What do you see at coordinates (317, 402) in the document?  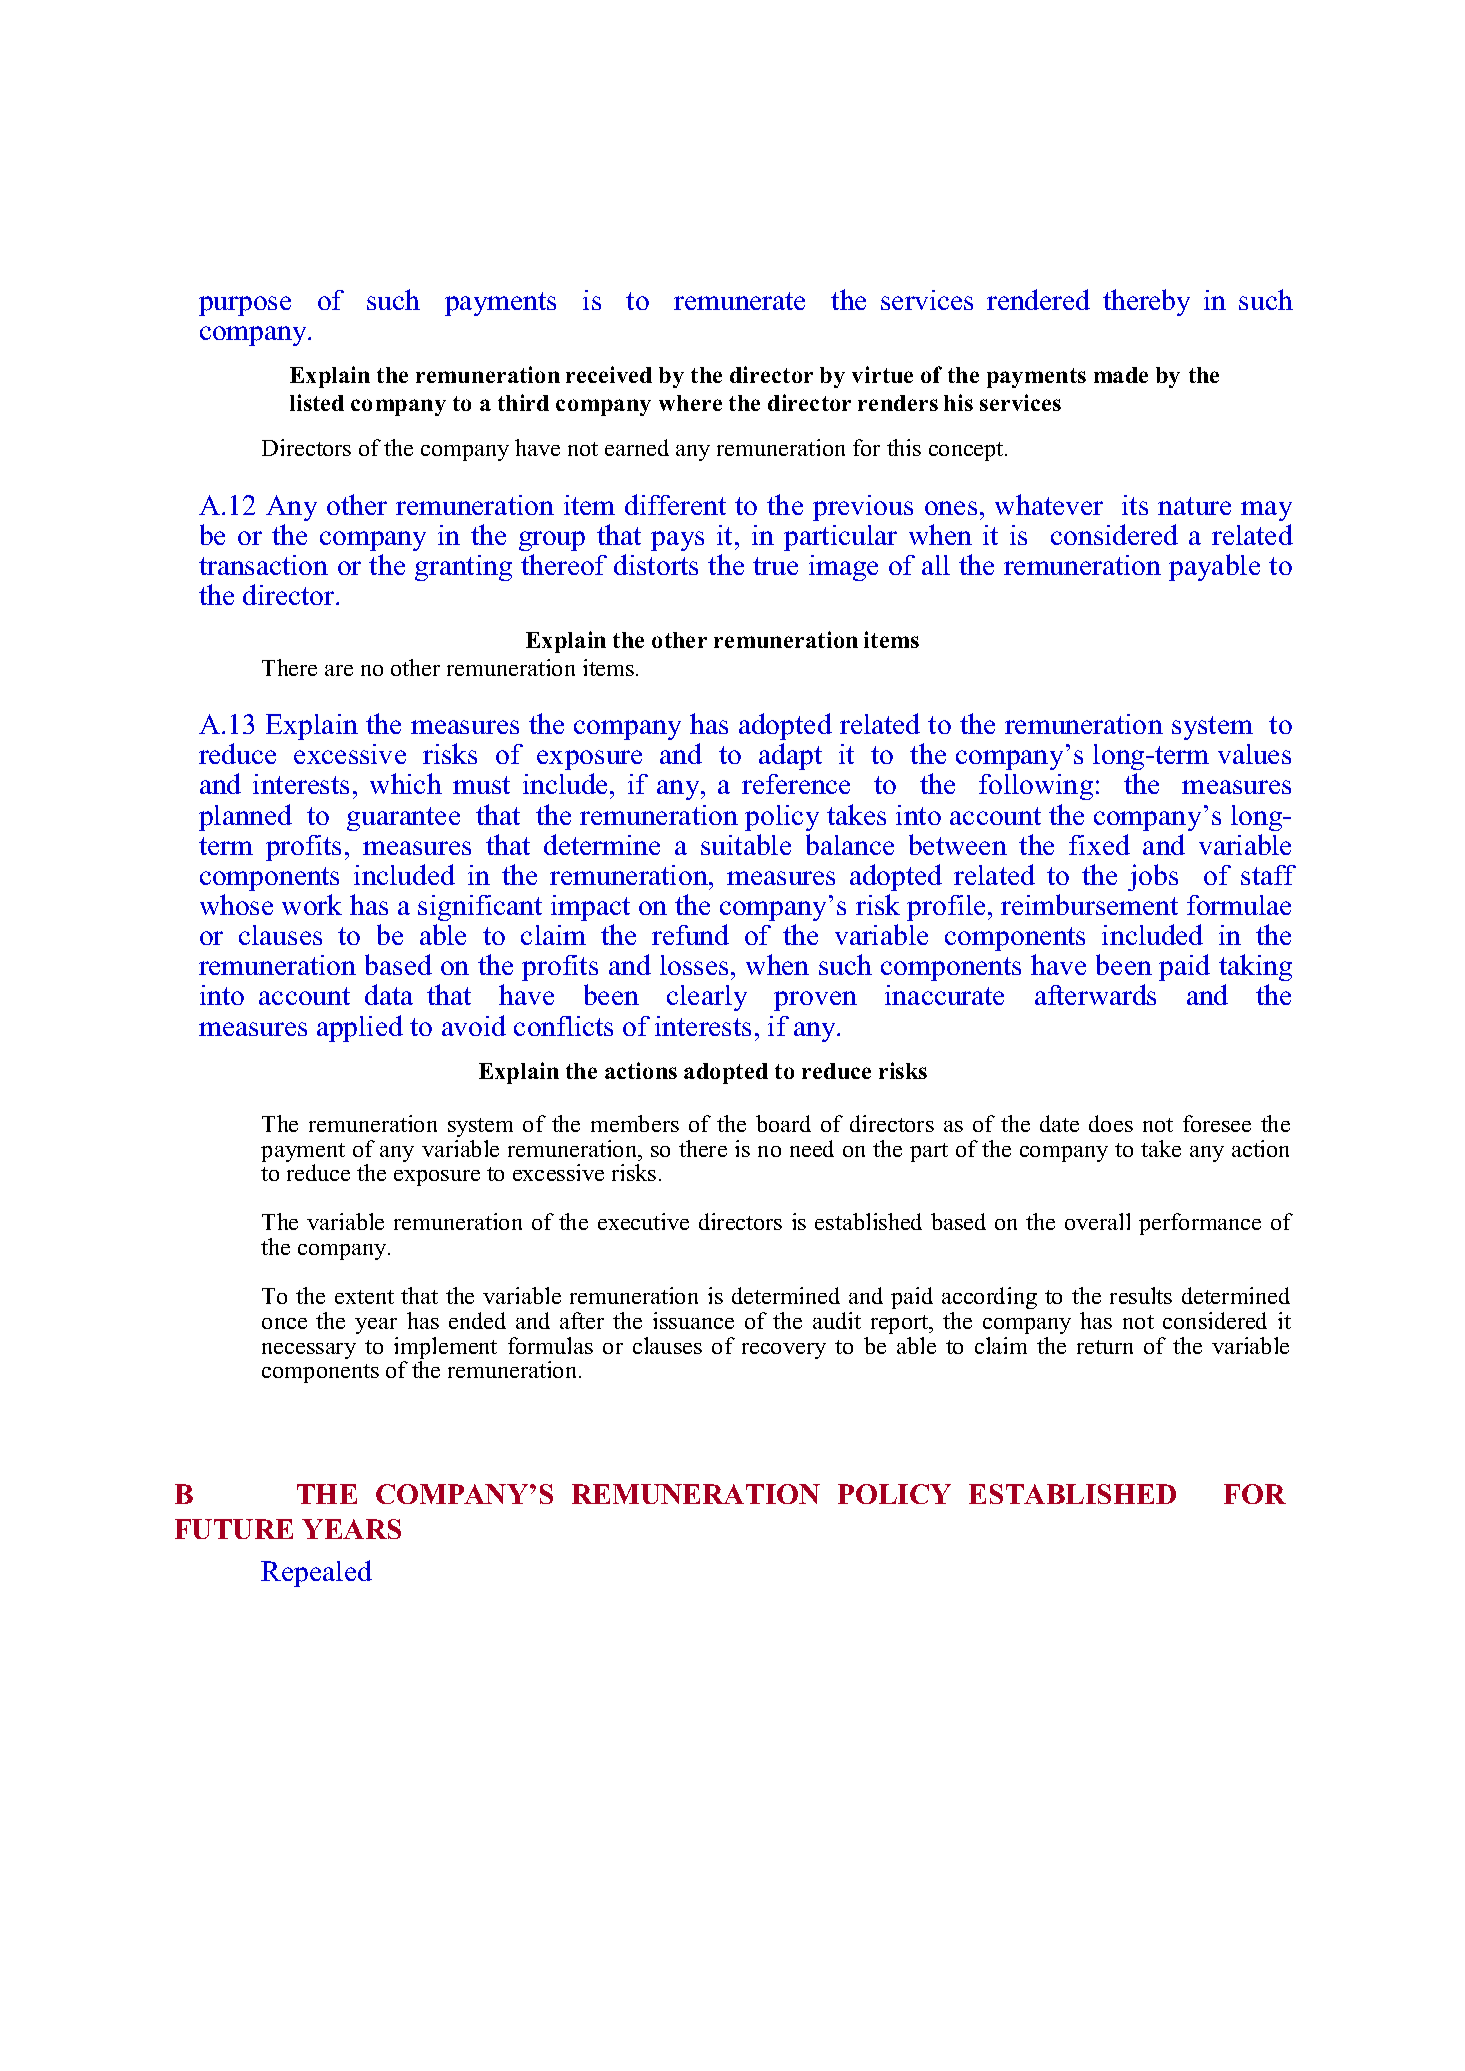 I see `listed` at bounding box center [317, 402].
